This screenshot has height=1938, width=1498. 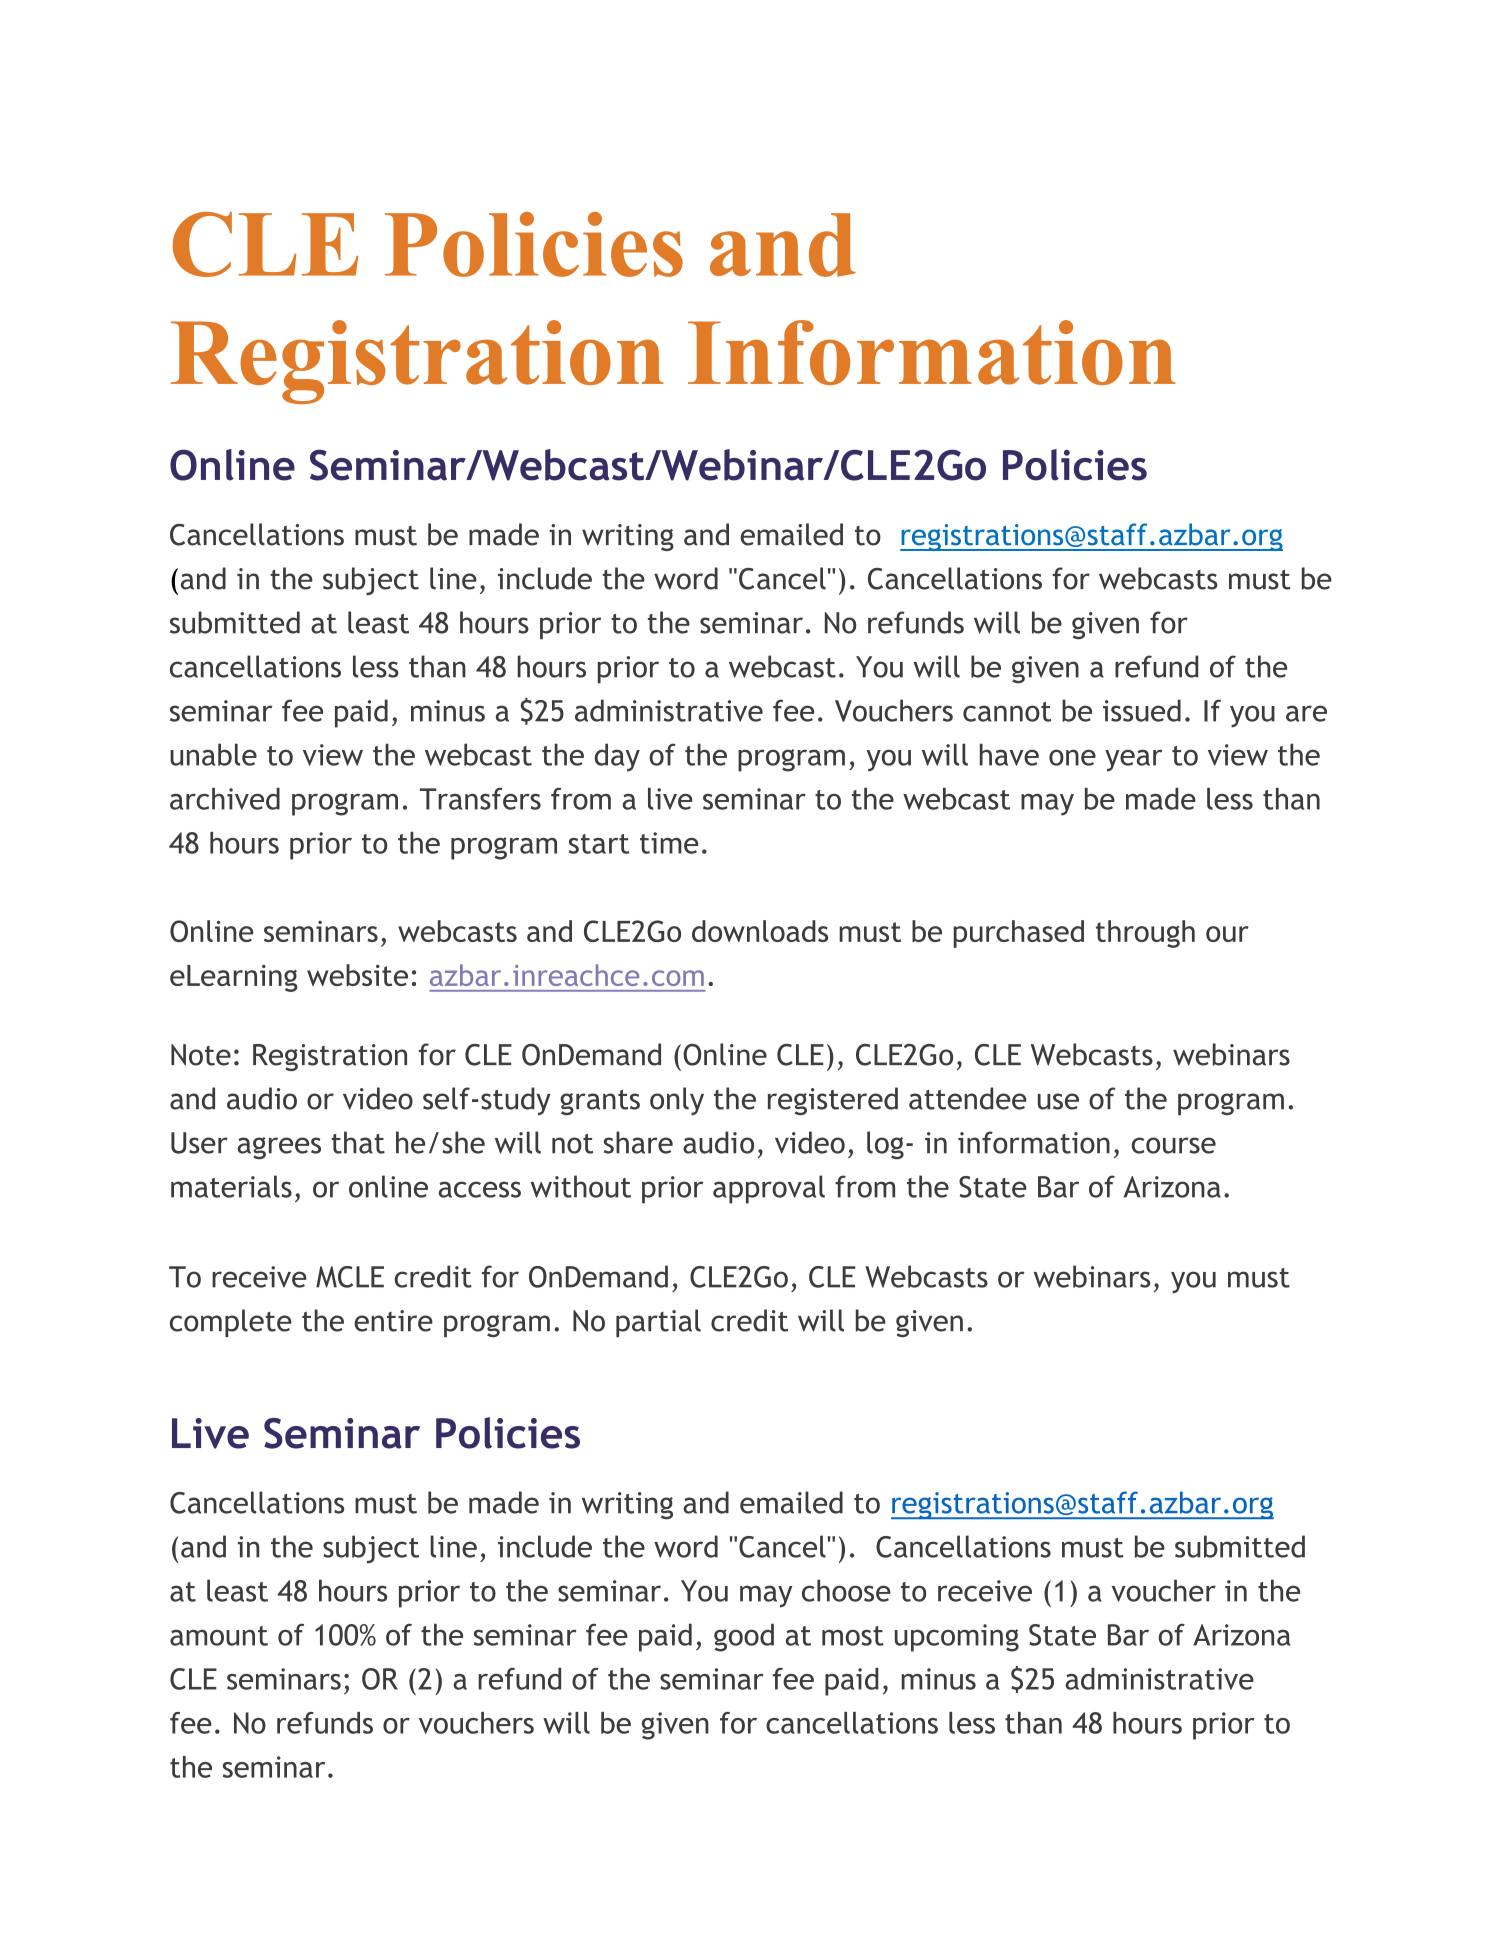 What do you see at coordinates (658, 1323) in the screenshot?
I see `partial` at bounding box center [658, 1323].
